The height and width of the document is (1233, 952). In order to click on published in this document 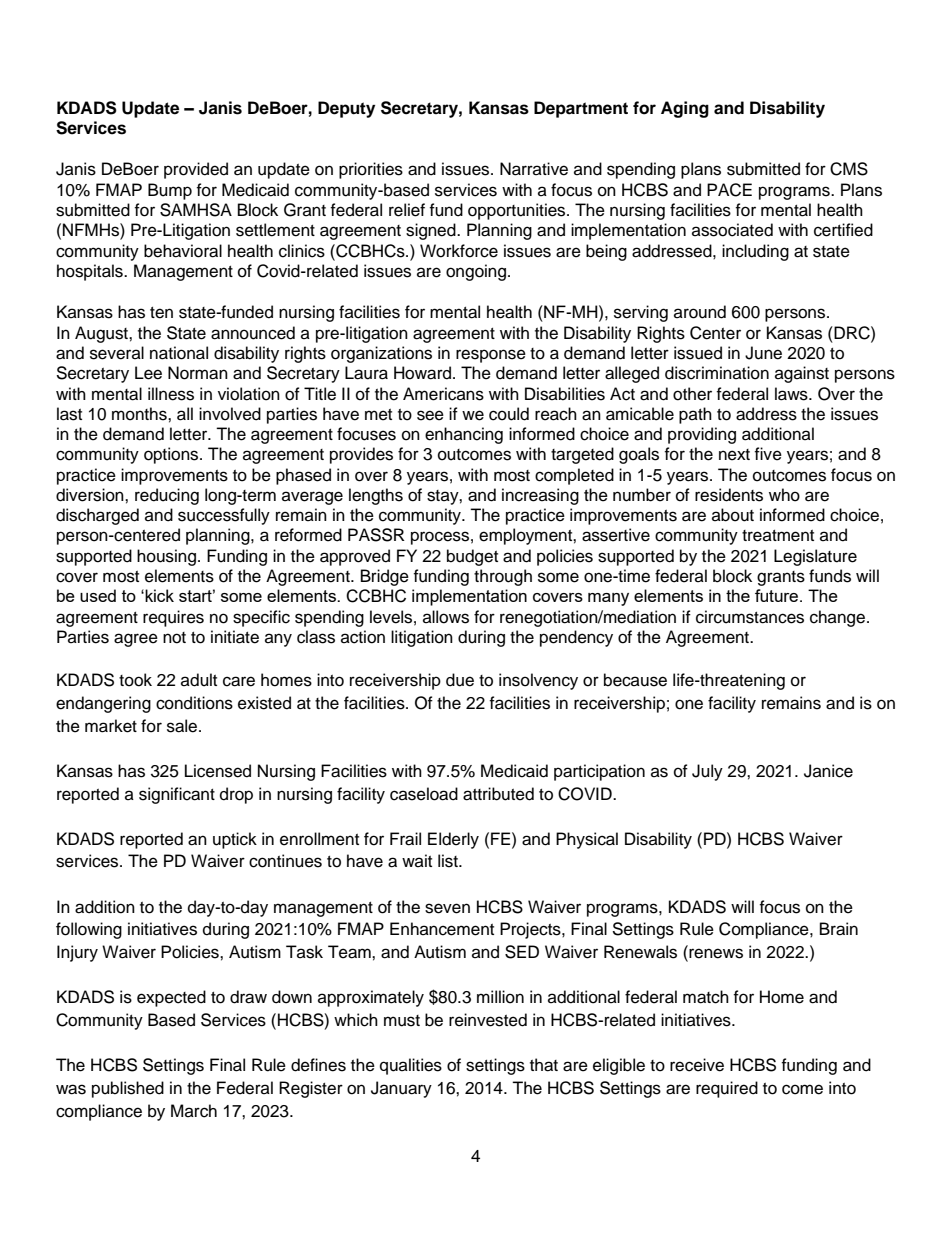, I will do `click(128, 1089)`.
